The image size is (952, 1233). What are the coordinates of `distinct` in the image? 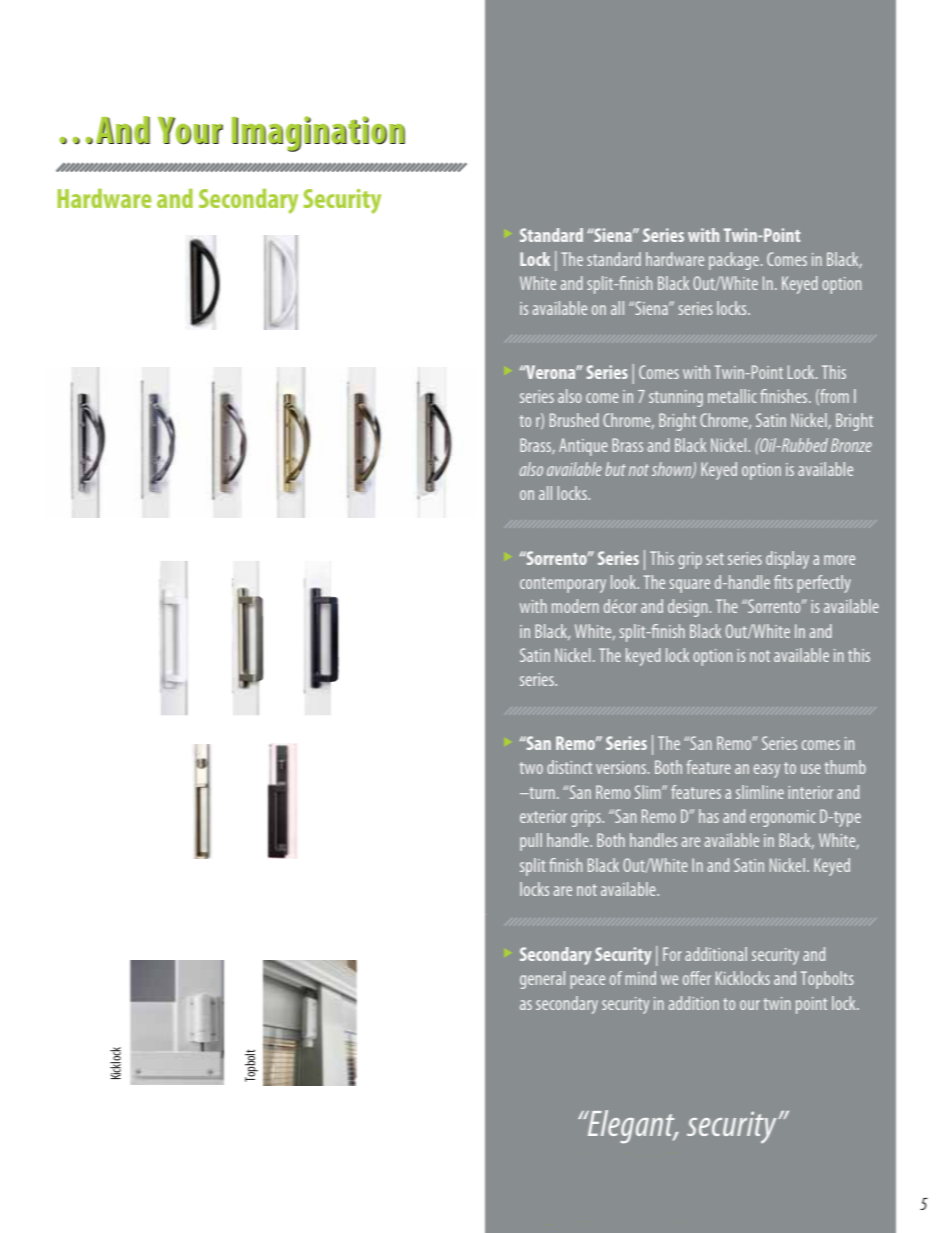 It's located at (569, 767).
